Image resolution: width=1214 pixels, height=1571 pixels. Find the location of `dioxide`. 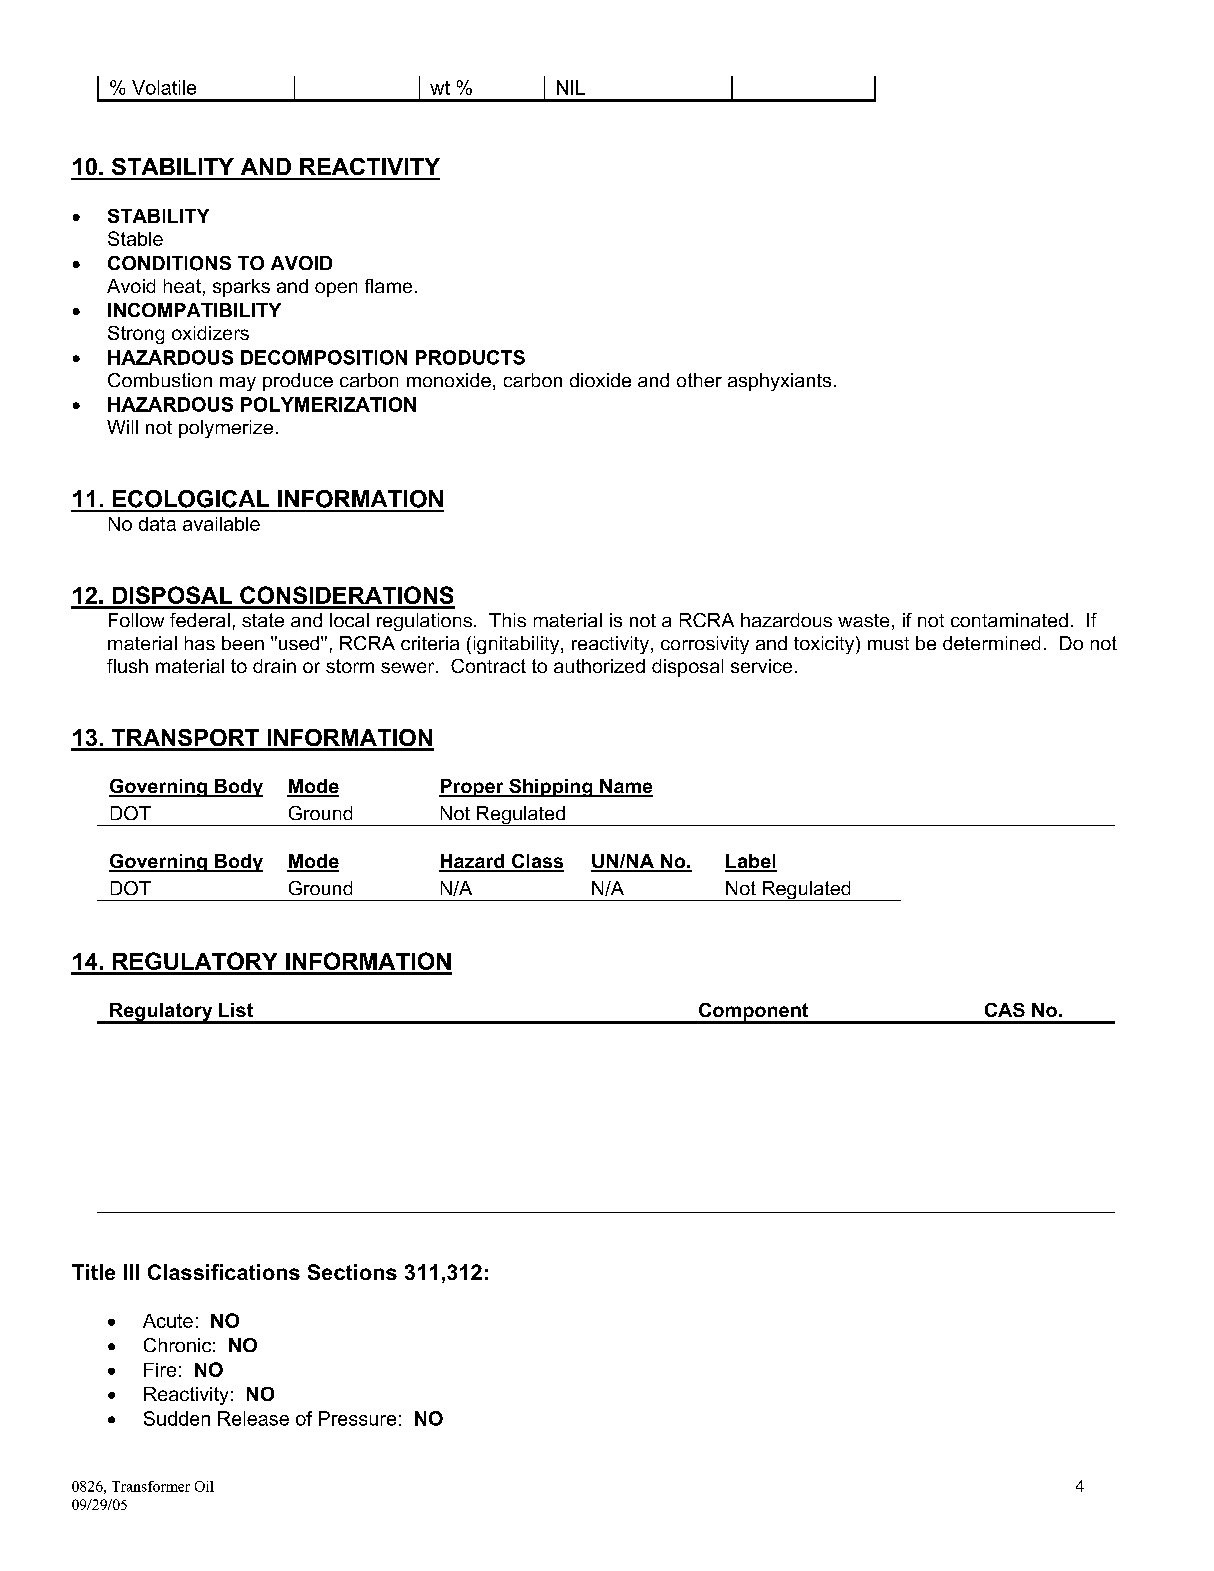

dioxide is located at coordinates (600, 380).
